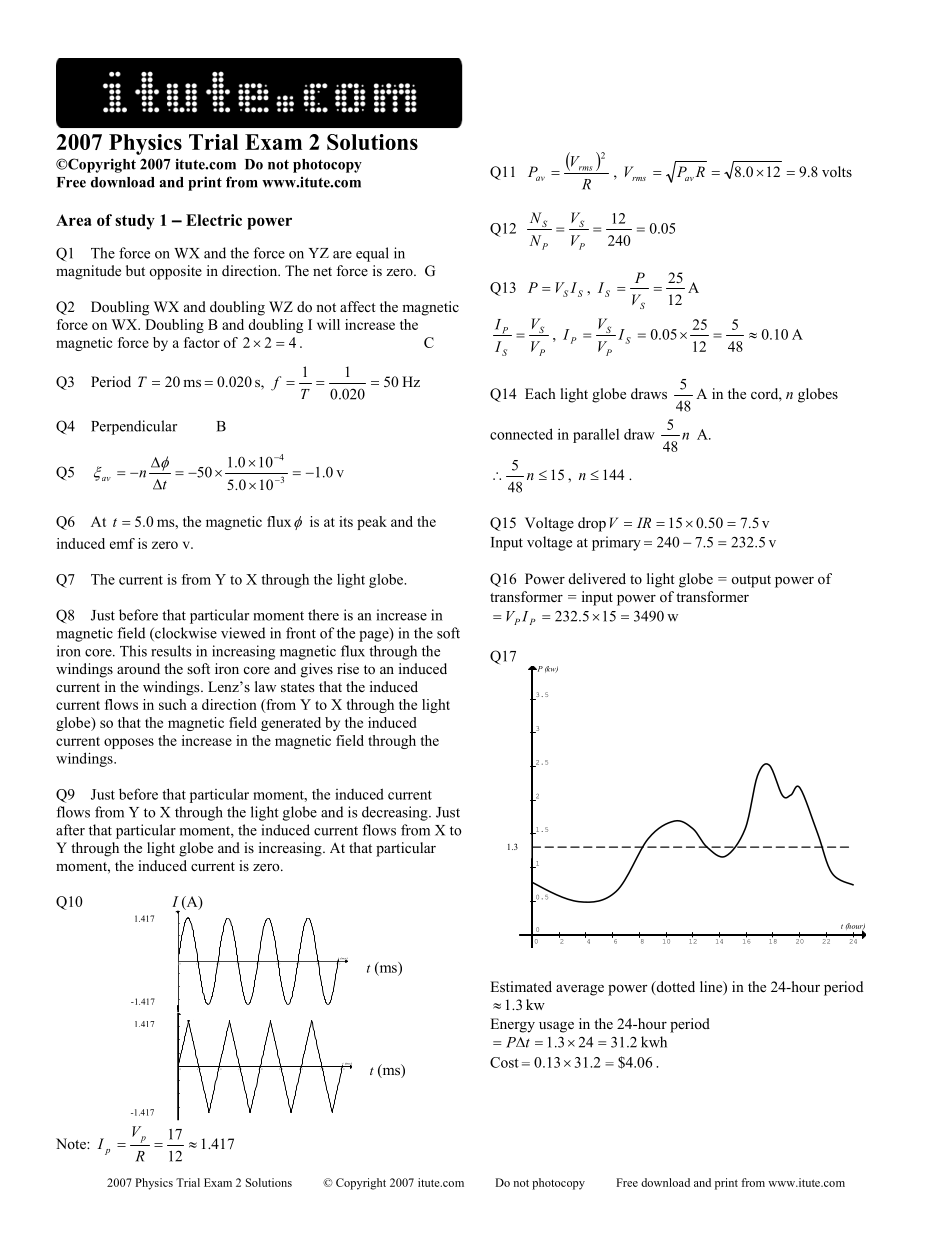 The image size is (952, 1233). Describe the element at coordinates (372, 254) in the page. I see `equal` at that location.
